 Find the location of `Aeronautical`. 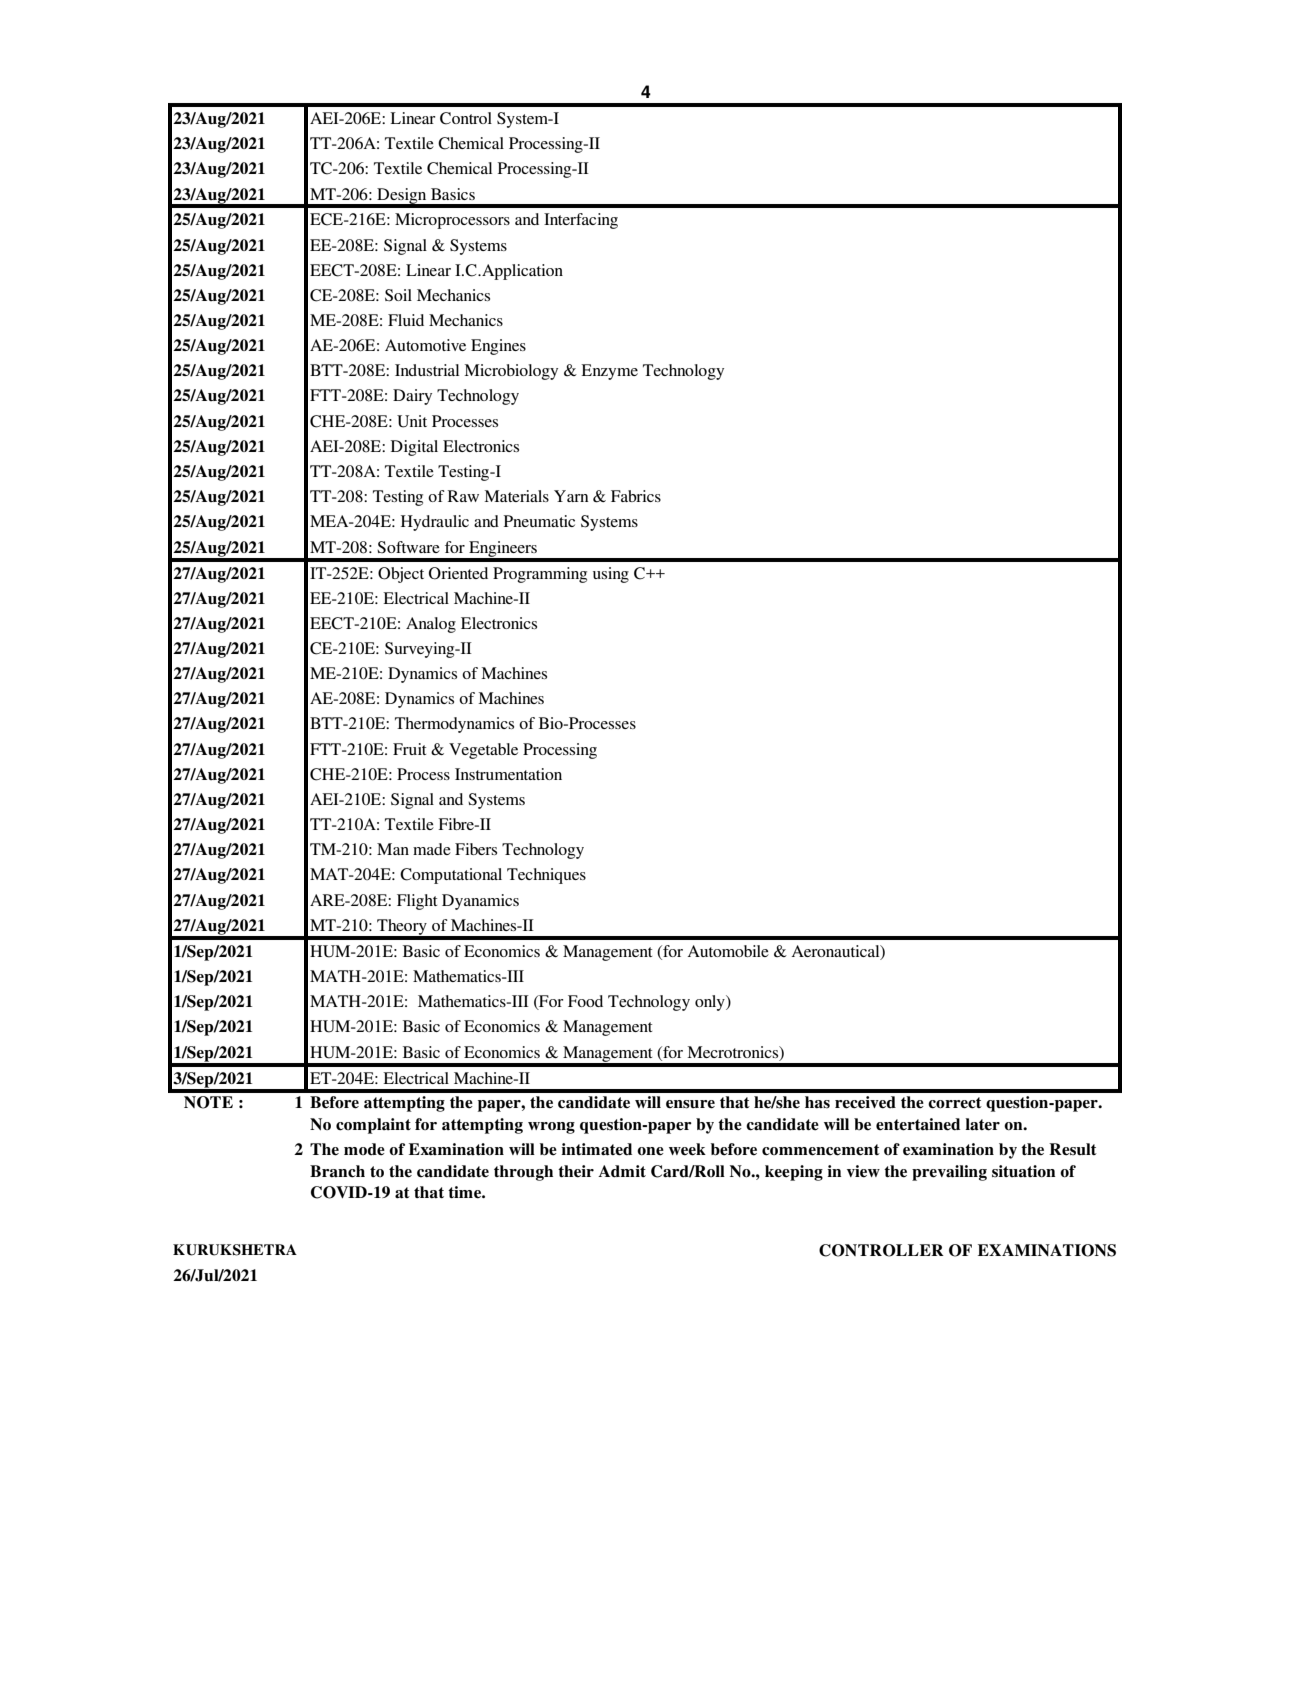

Aeronautical is located at coordinates (837, 952).
